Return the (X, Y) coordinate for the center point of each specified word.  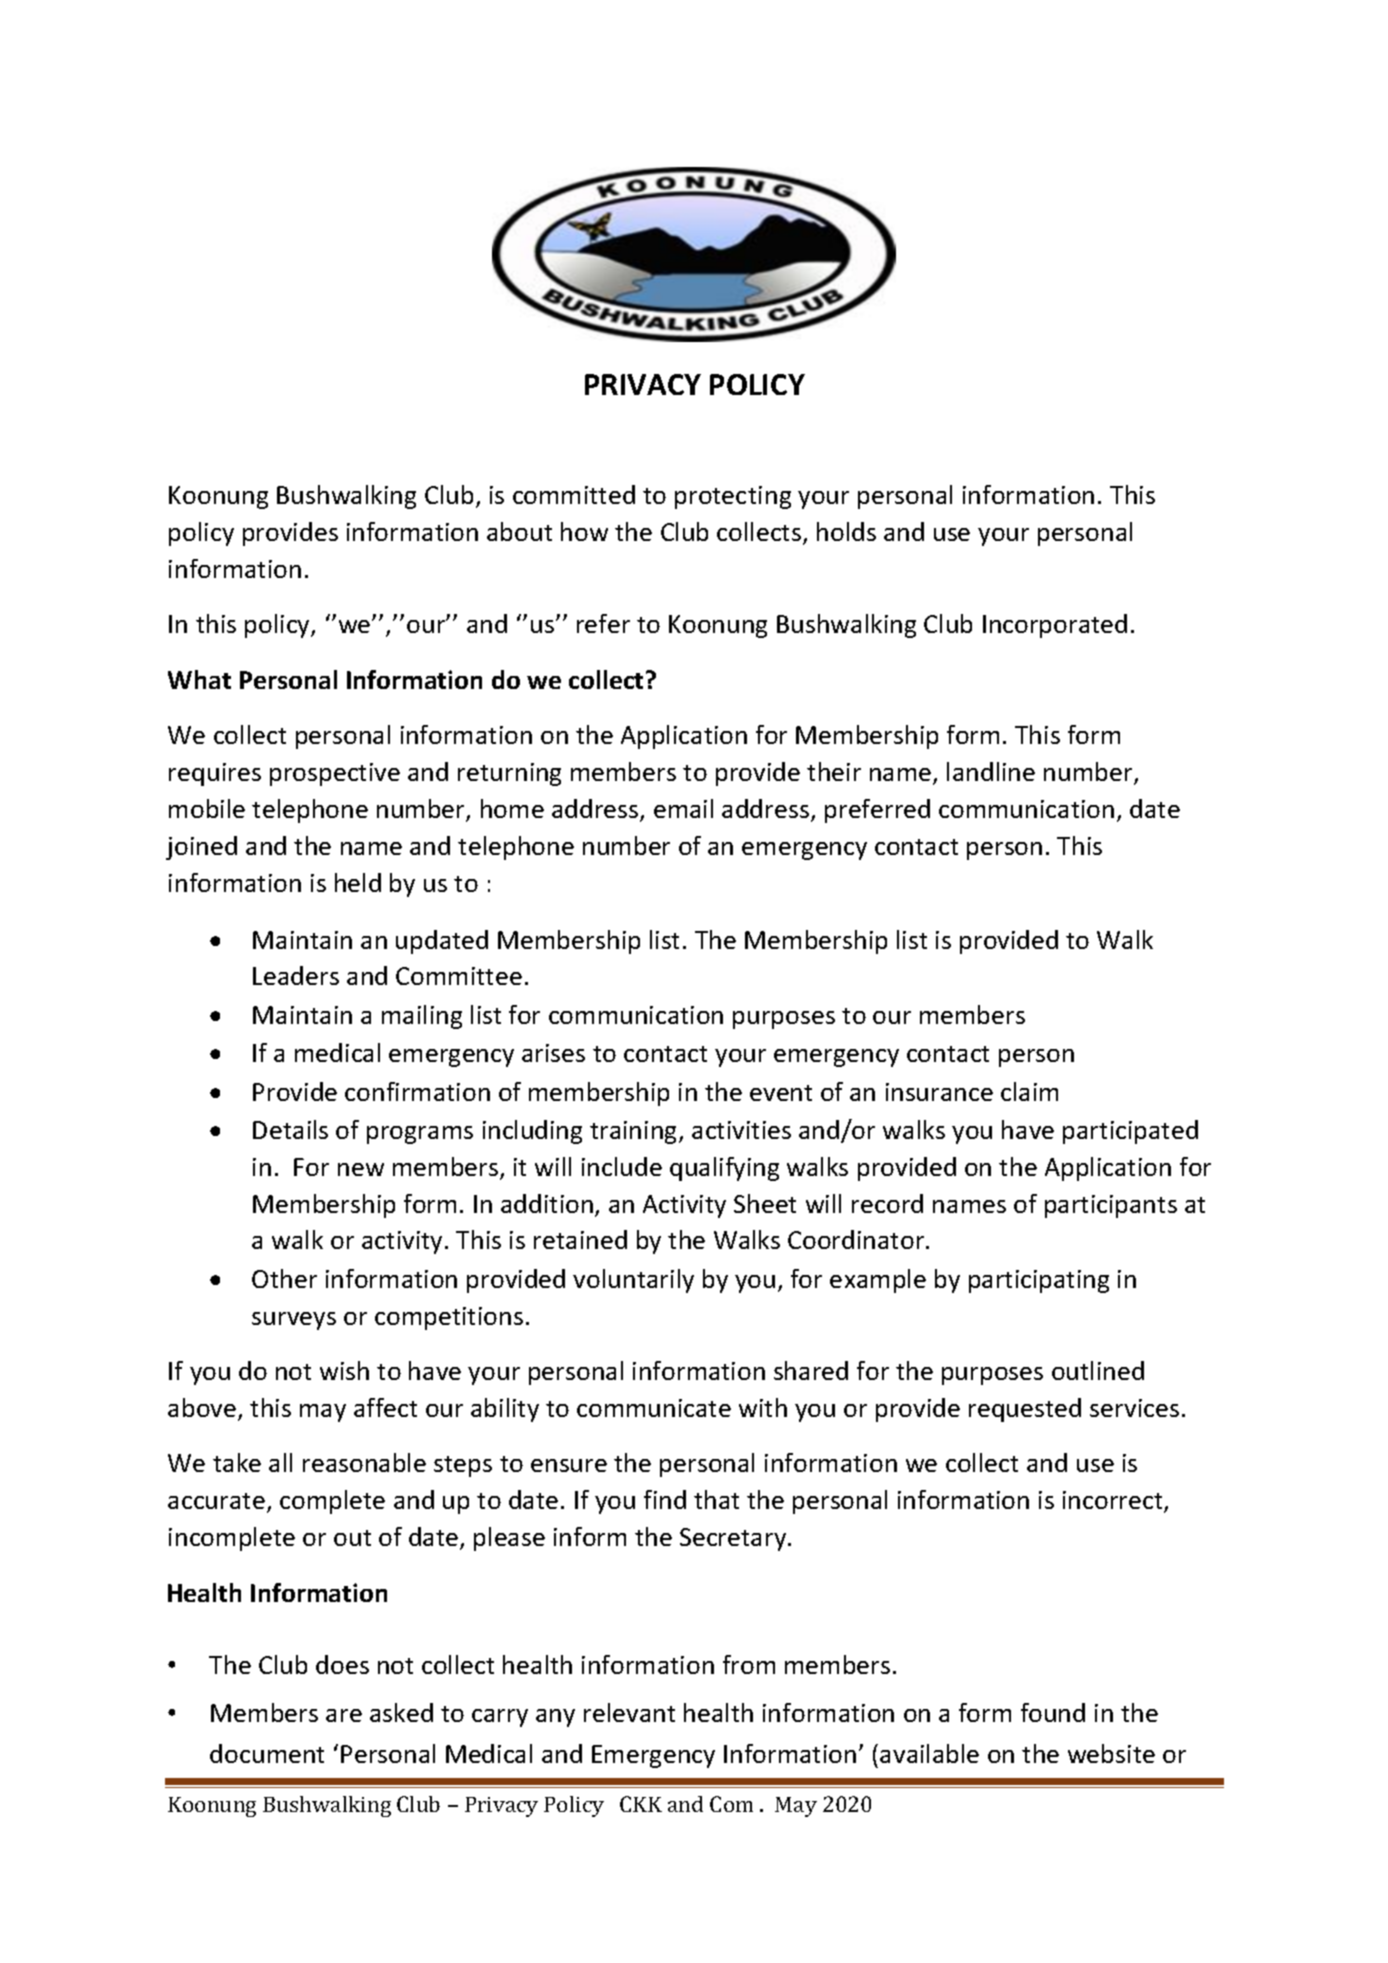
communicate (654, 1408)
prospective (335, 774)
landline (991, 771)
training (635, 1132)
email (683, 808)
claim (1029, 1091)
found (1053, 1712)
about (519, 531)
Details (290, 1129)
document (267, 1753)
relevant (629, 1712)
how (584, 531)
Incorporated (1055, 626)
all (280, 1462)
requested (1025, 1410)
